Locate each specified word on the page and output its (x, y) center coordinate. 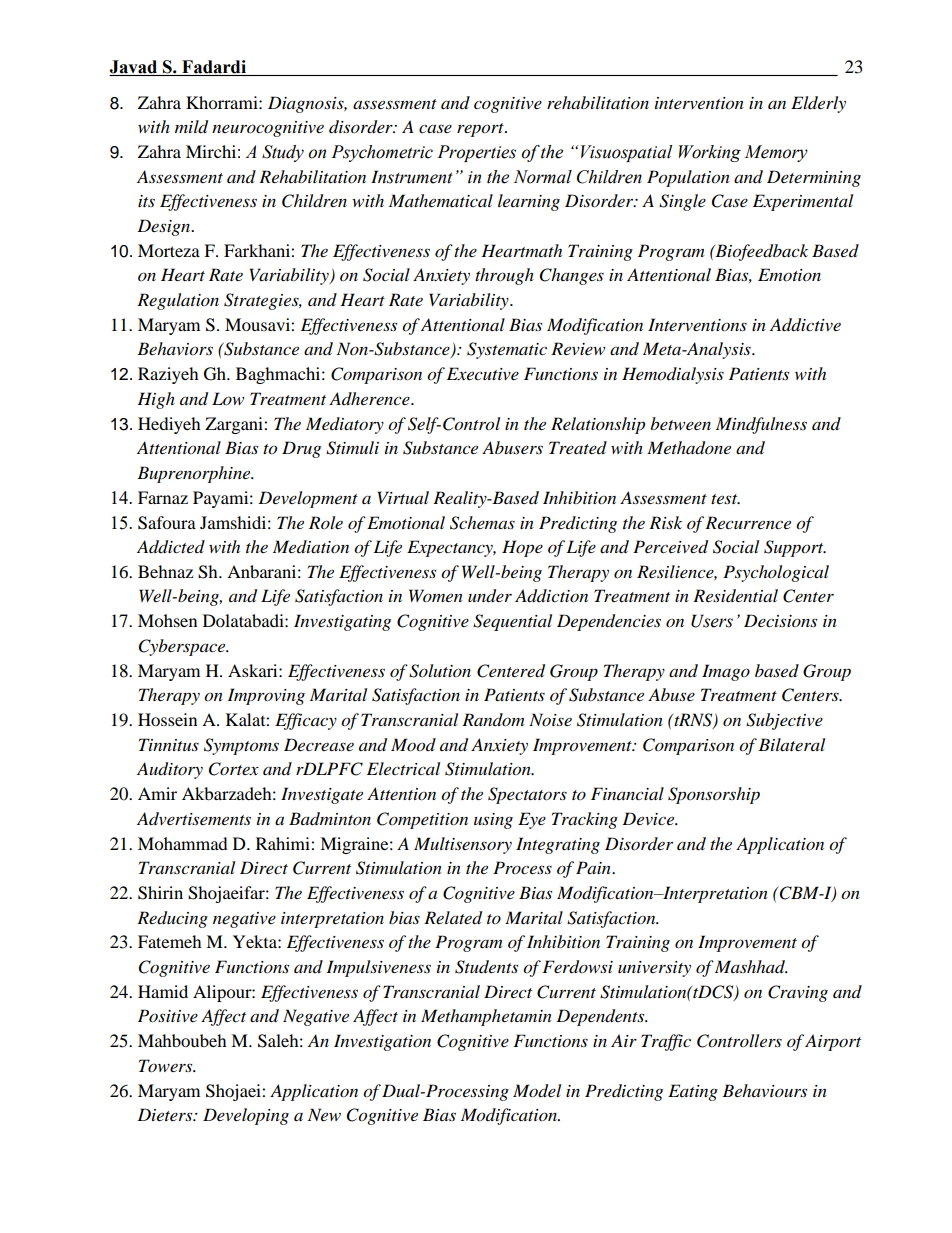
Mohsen (167, 620)
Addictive (805, 325)
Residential (735, 596)
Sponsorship (714, 795)
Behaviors (175, 349)
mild (191, 127)
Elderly (818, 104)
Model (537, 1091)
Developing (246, 1116)
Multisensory (463, 845)
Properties (476, 153)
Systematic (507, 350)
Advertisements (194, 819)
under (490, 596)
